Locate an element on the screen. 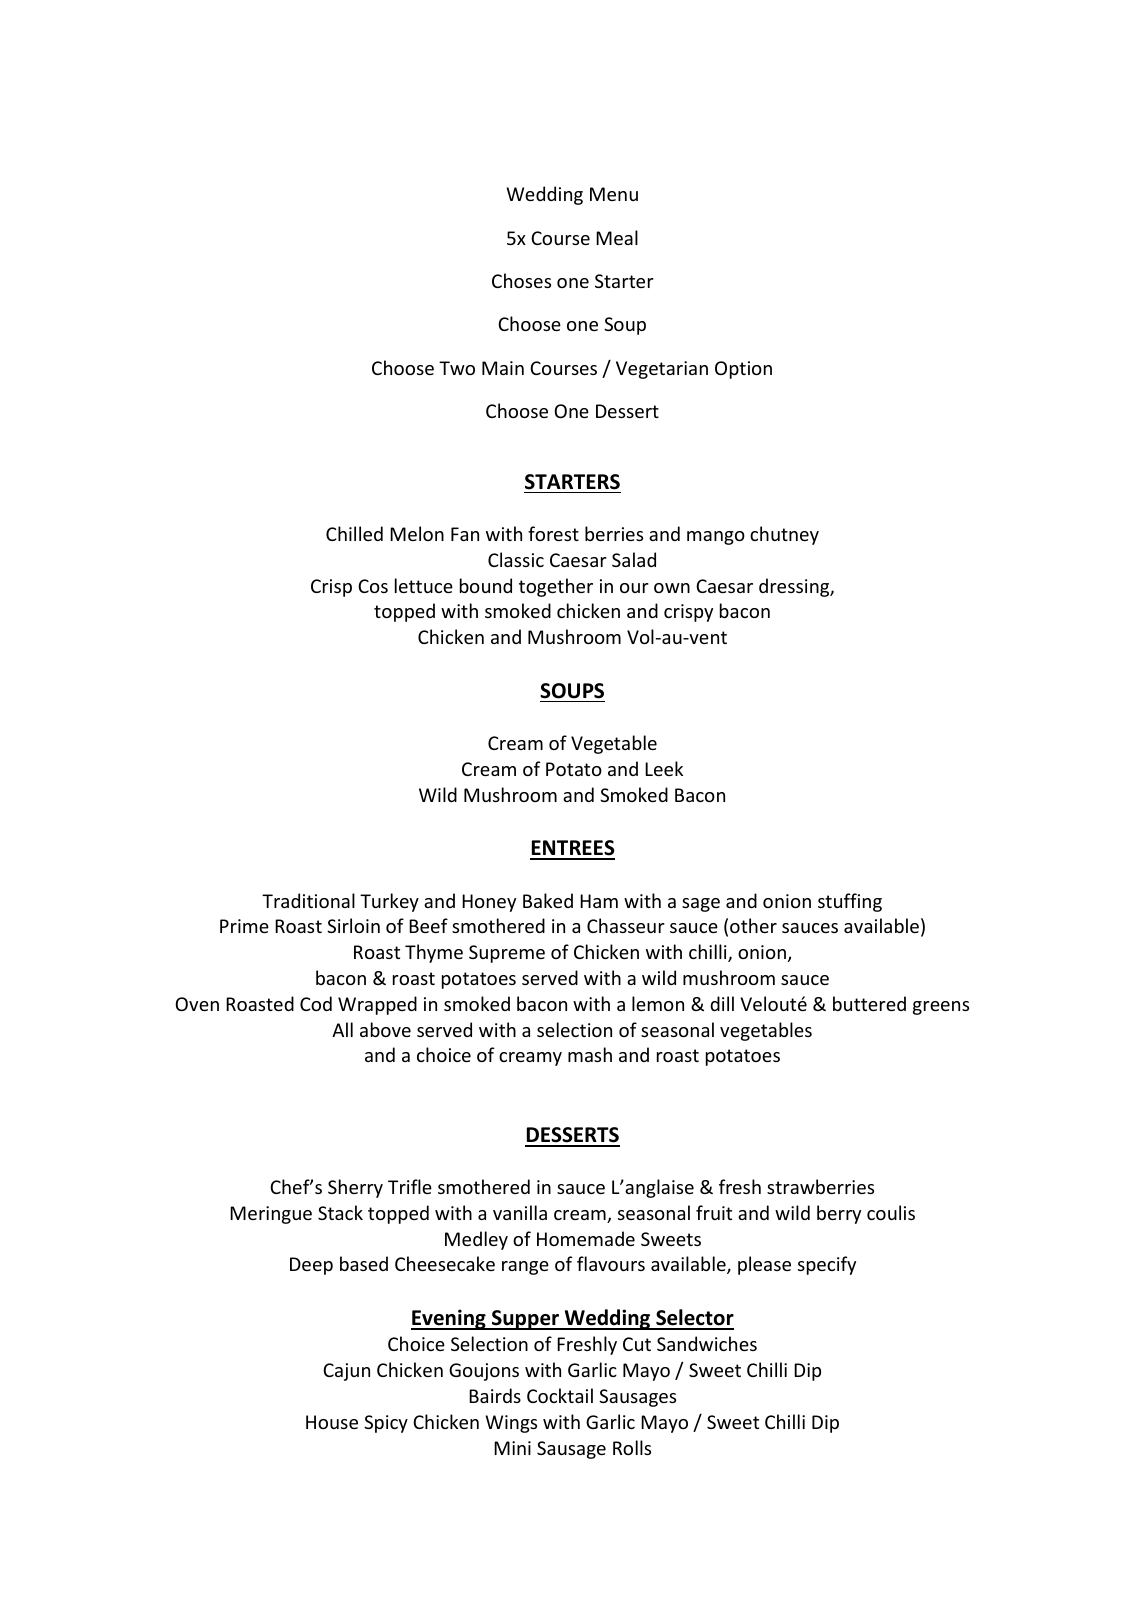 This screenshot has height=1620, width=1145. chutney is located at coordinates (784, 535).
